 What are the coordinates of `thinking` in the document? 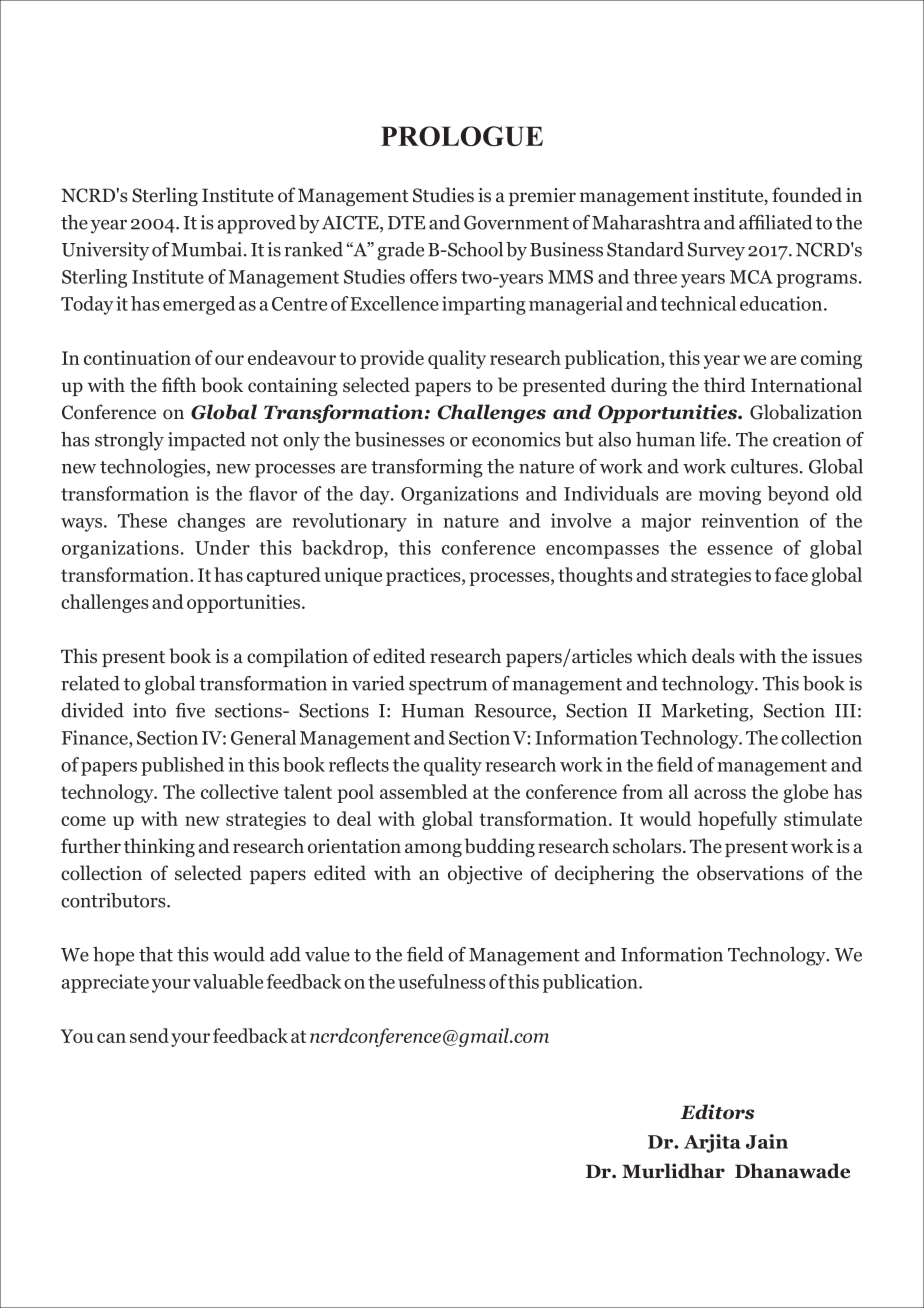 It's located at (159, 847).
